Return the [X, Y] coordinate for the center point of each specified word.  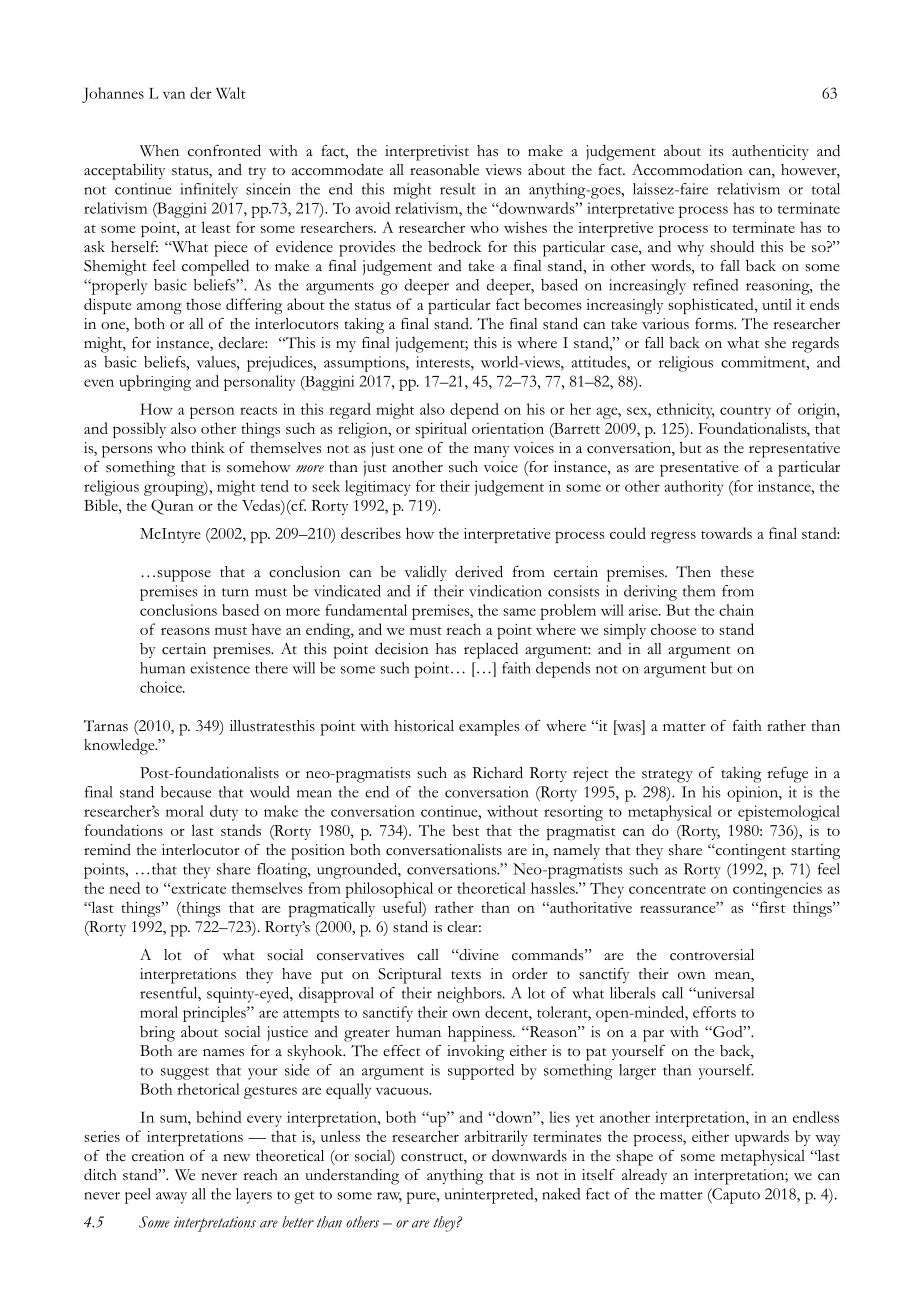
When [159, 151]
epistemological [789, 813]
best [466, 830]
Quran [172, 507]
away [171, 1198]
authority [694, 488]
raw [389, 1197]
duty [224, 813]
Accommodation [687, 169]
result [458, 189]
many [492, 451]
